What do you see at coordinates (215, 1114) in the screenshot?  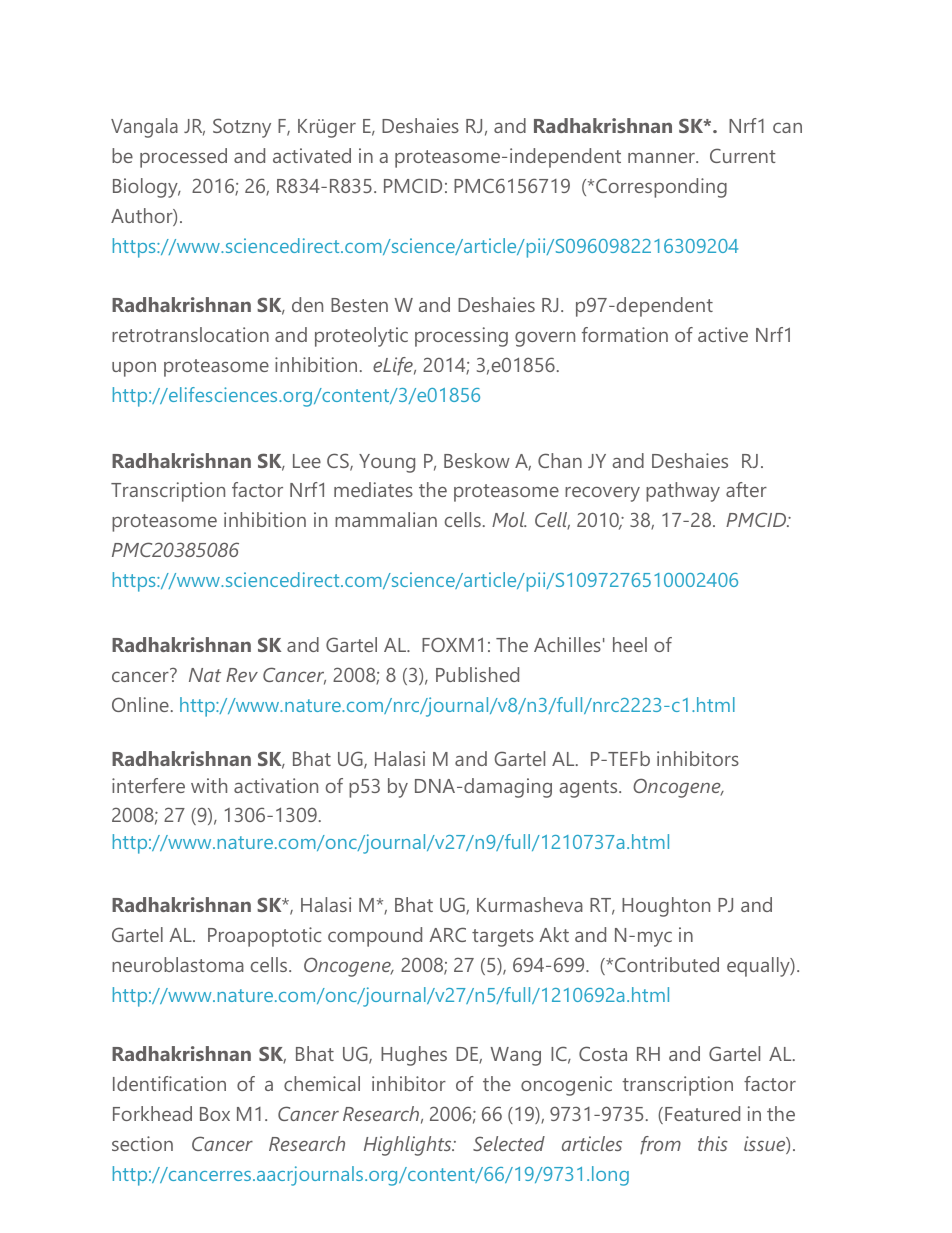 I see `Box` at bounding box center [215, 1114].
